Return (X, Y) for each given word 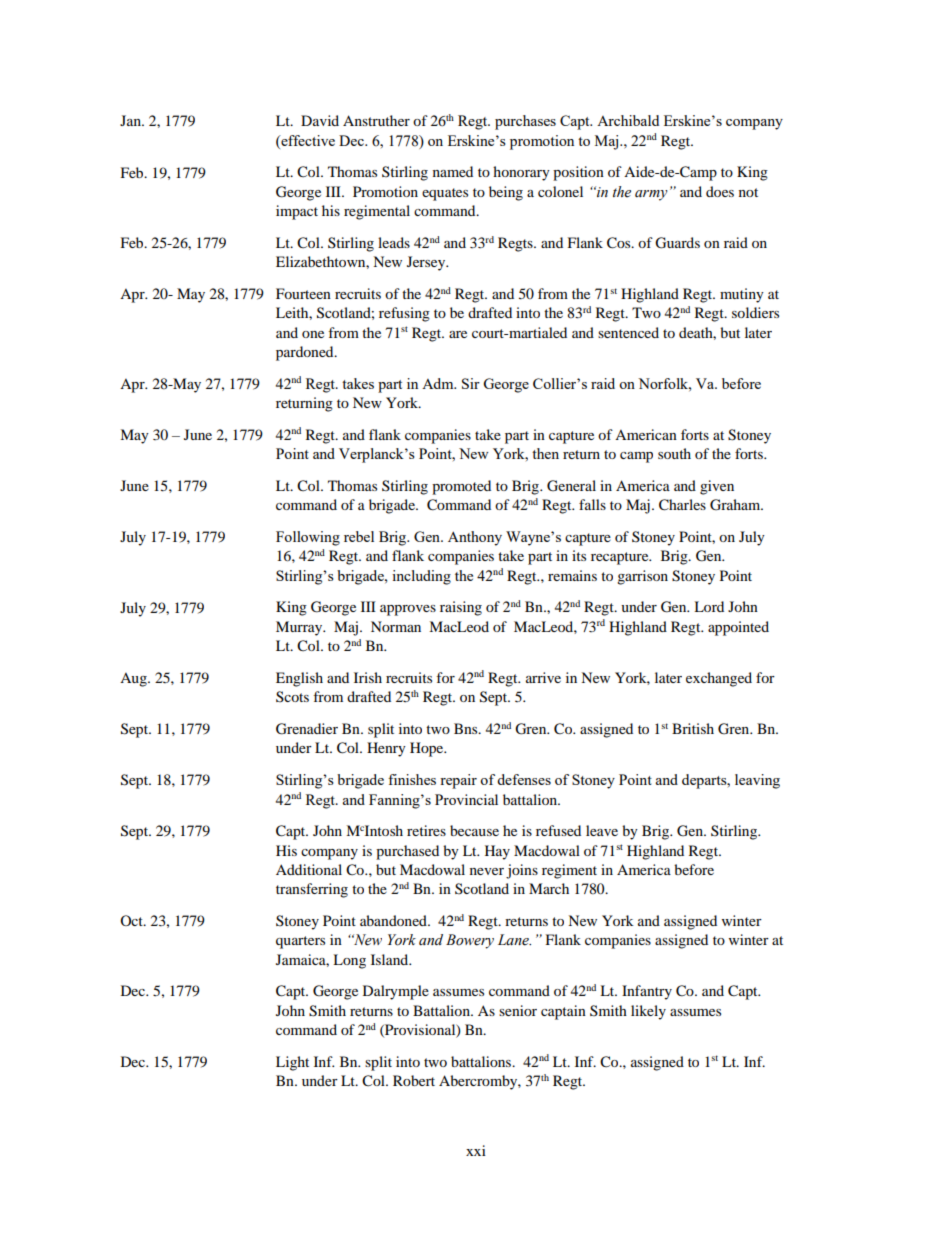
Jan (131, 120)
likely (648, 1012)
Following (308, 538)
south (674, 453)
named (453, 171)
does (720, 191)
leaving (757, 781)
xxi (476, 1150)
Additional (309, 869)
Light (292, 1063)
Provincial (466, 799)
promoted (461, 487)
